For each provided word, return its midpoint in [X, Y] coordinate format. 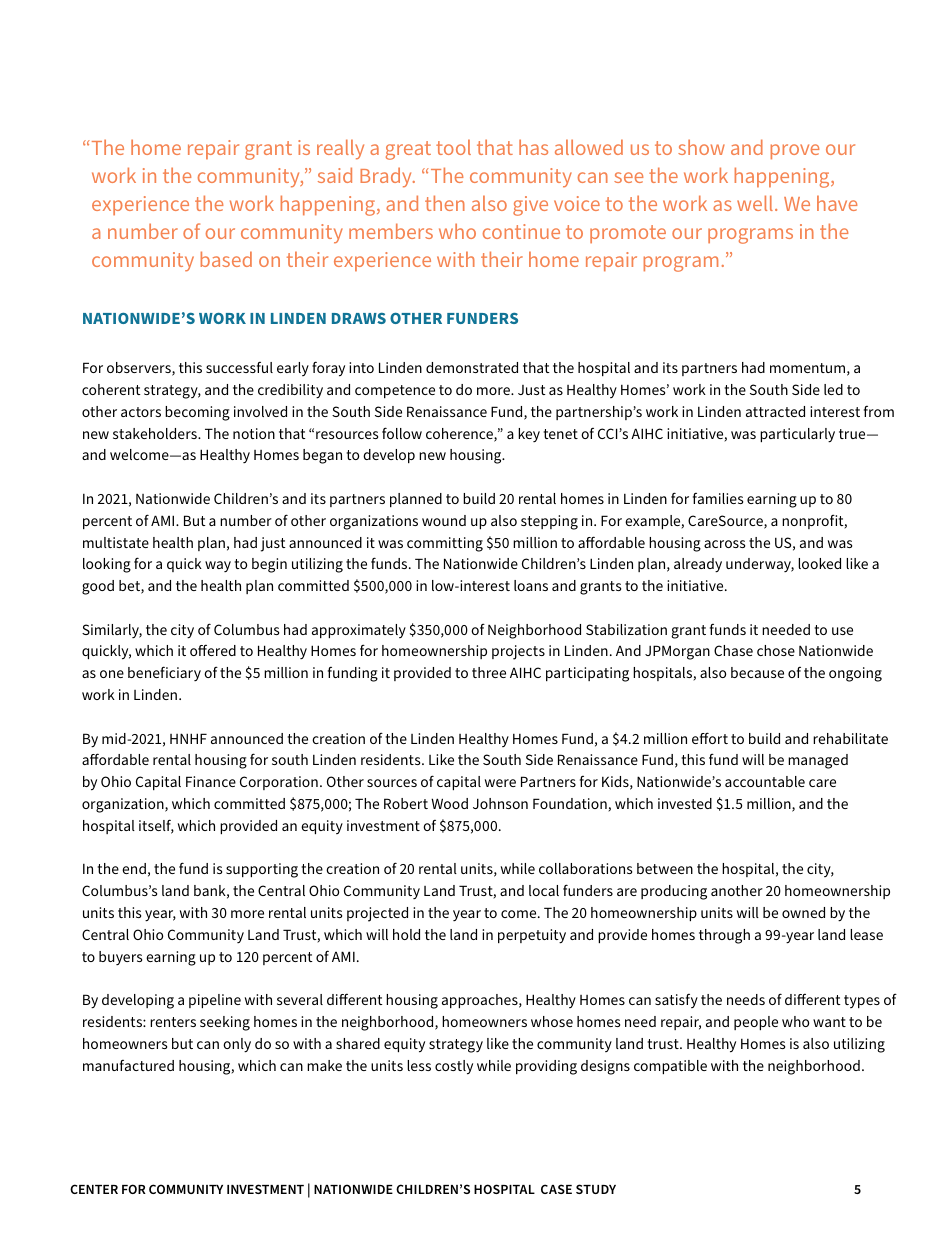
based [226, 259]
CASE [556, 1189]
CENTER [94, 1189]
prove [795, 151]
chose [776, 650]
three [489, 672]
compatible [670, 1067]
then [445, 203]
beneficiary [164, 673]
